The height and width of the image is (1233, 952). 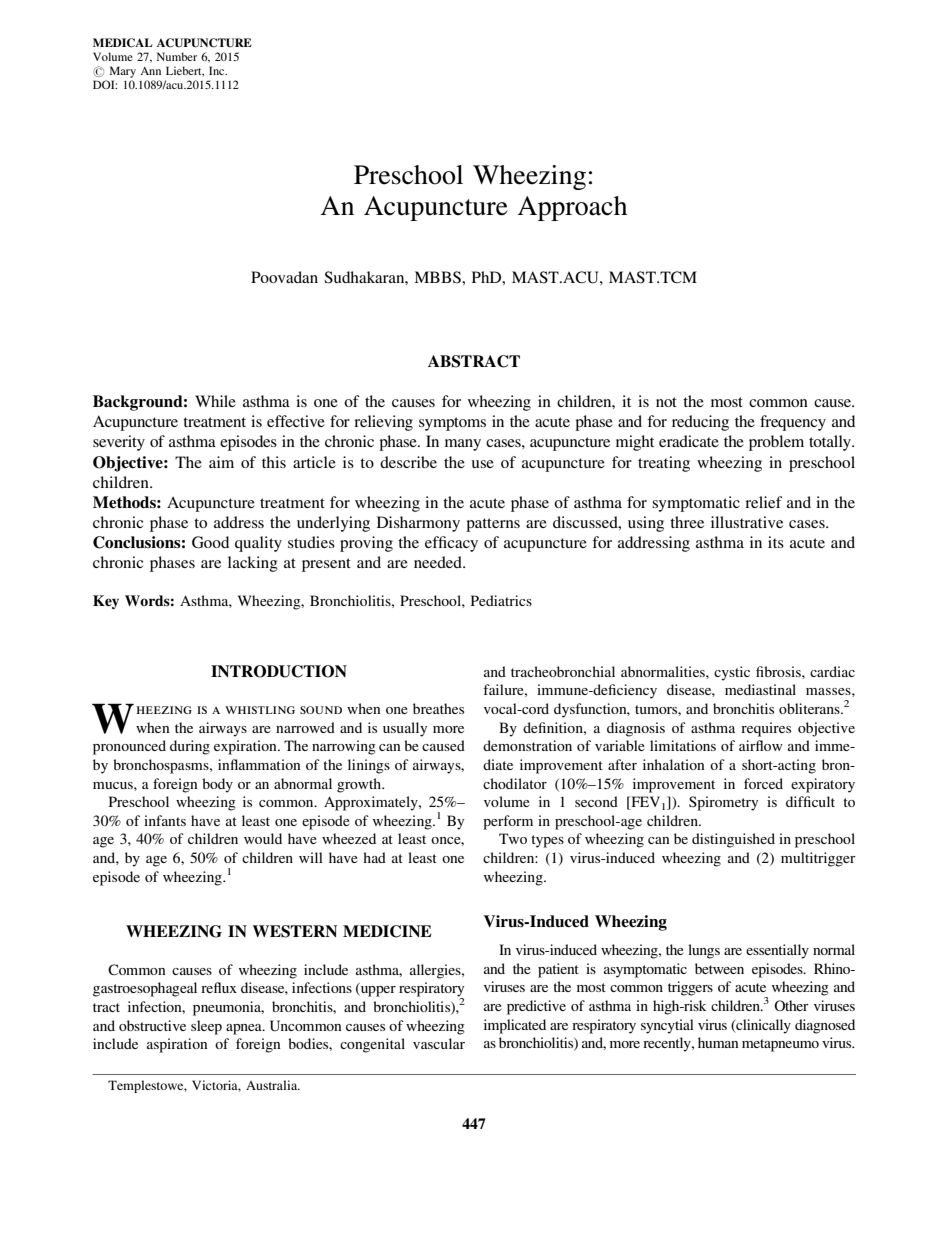 I want to click on Liebert, so click(x=185, y=71).
